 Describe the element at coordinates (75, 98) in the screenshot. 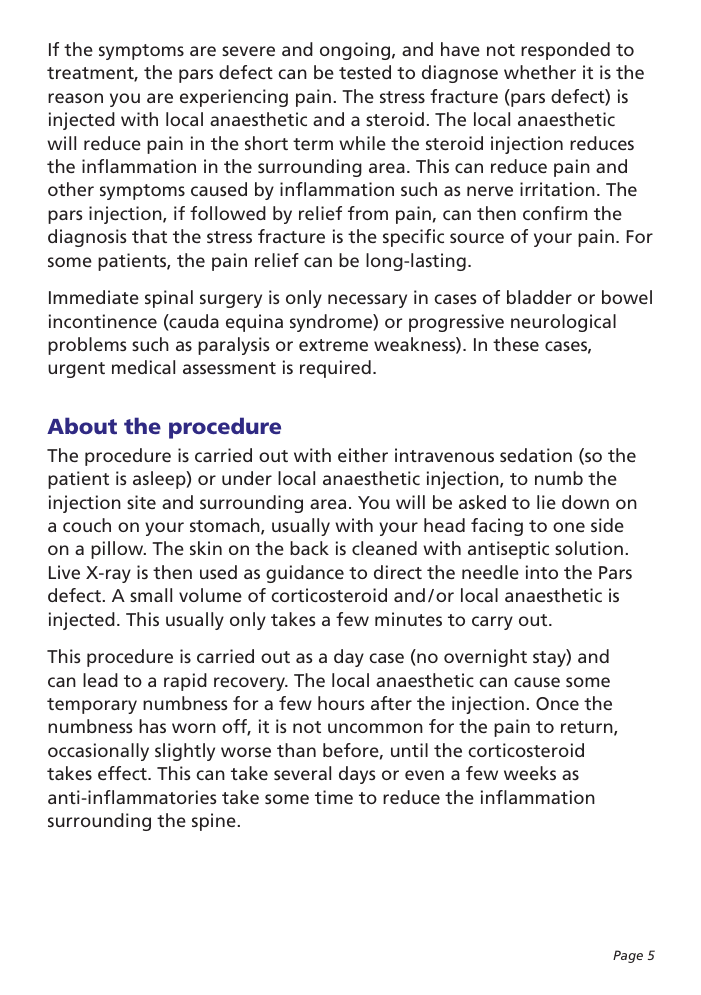

I see `reason` at that location.
